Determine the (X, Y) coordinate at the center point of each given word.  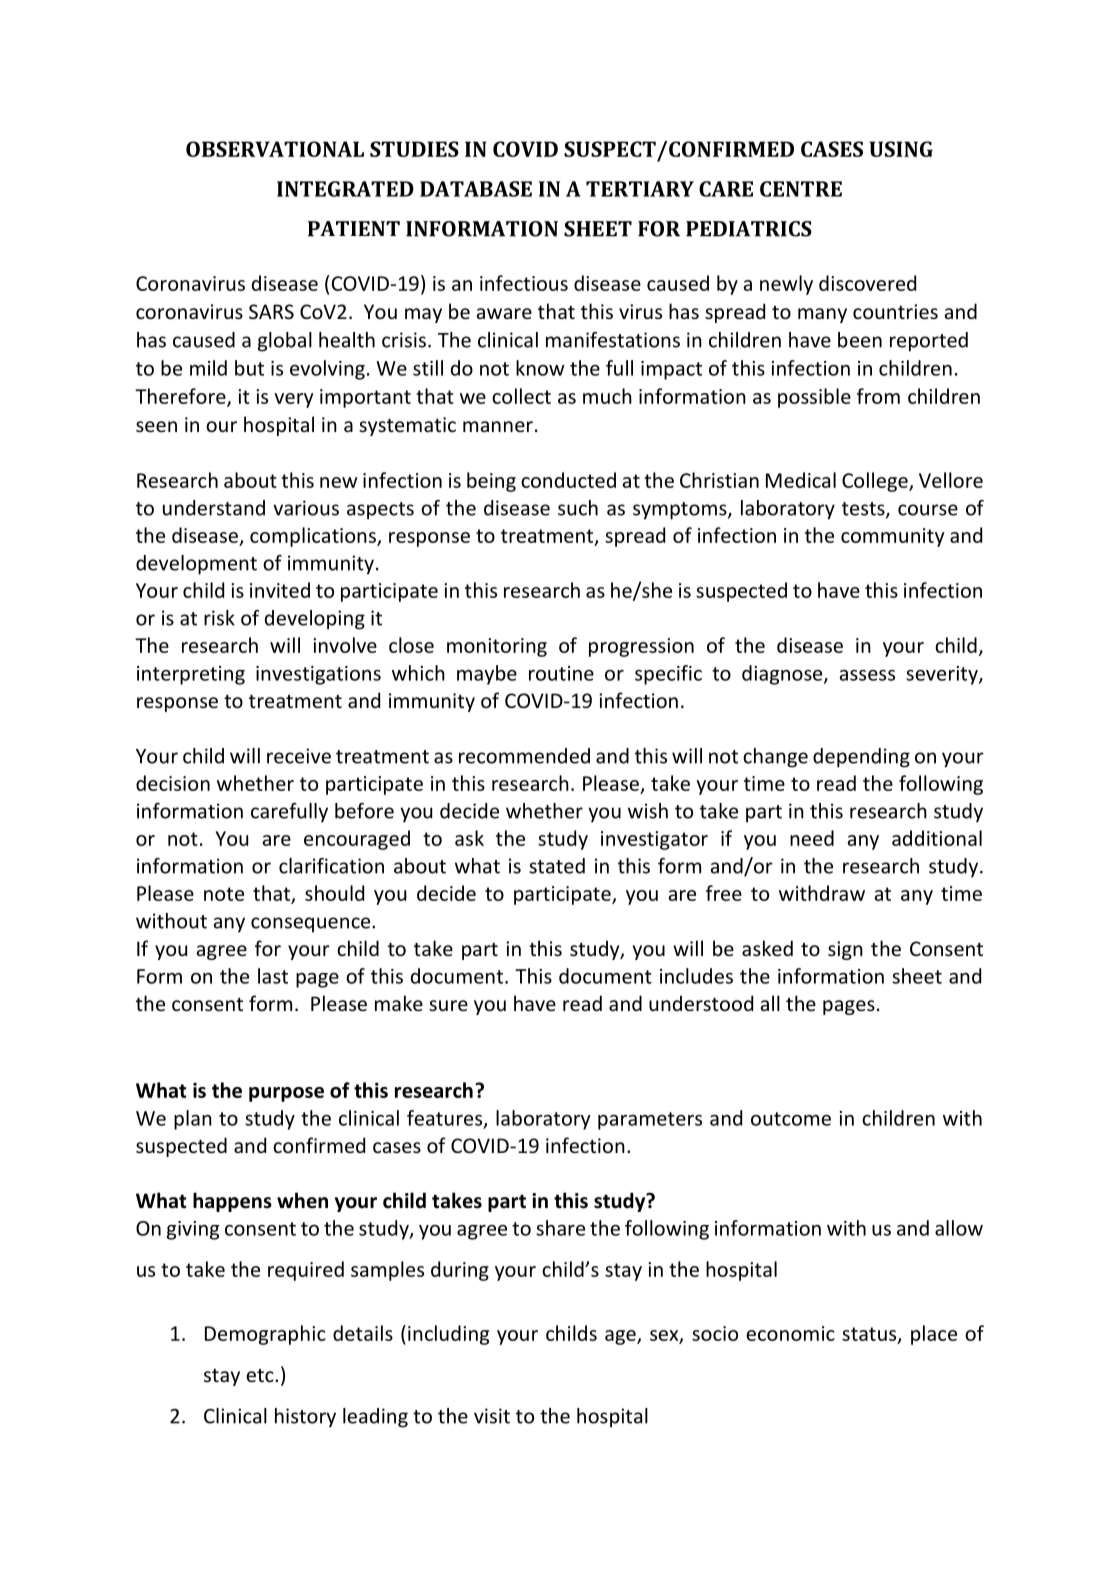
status (870, 1335)
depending (861, 758)
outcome (791, 1119)
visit (492, 1416)
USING (901, 149)
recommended (524, 756)
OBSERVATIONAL (275, 149)
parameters (650, 1121)
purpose (286, 1094)
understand (214, 508)
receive (299, 756)
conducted (568, 480)
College (876, 482)
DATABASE (476, 189)
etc (261, 1375)
